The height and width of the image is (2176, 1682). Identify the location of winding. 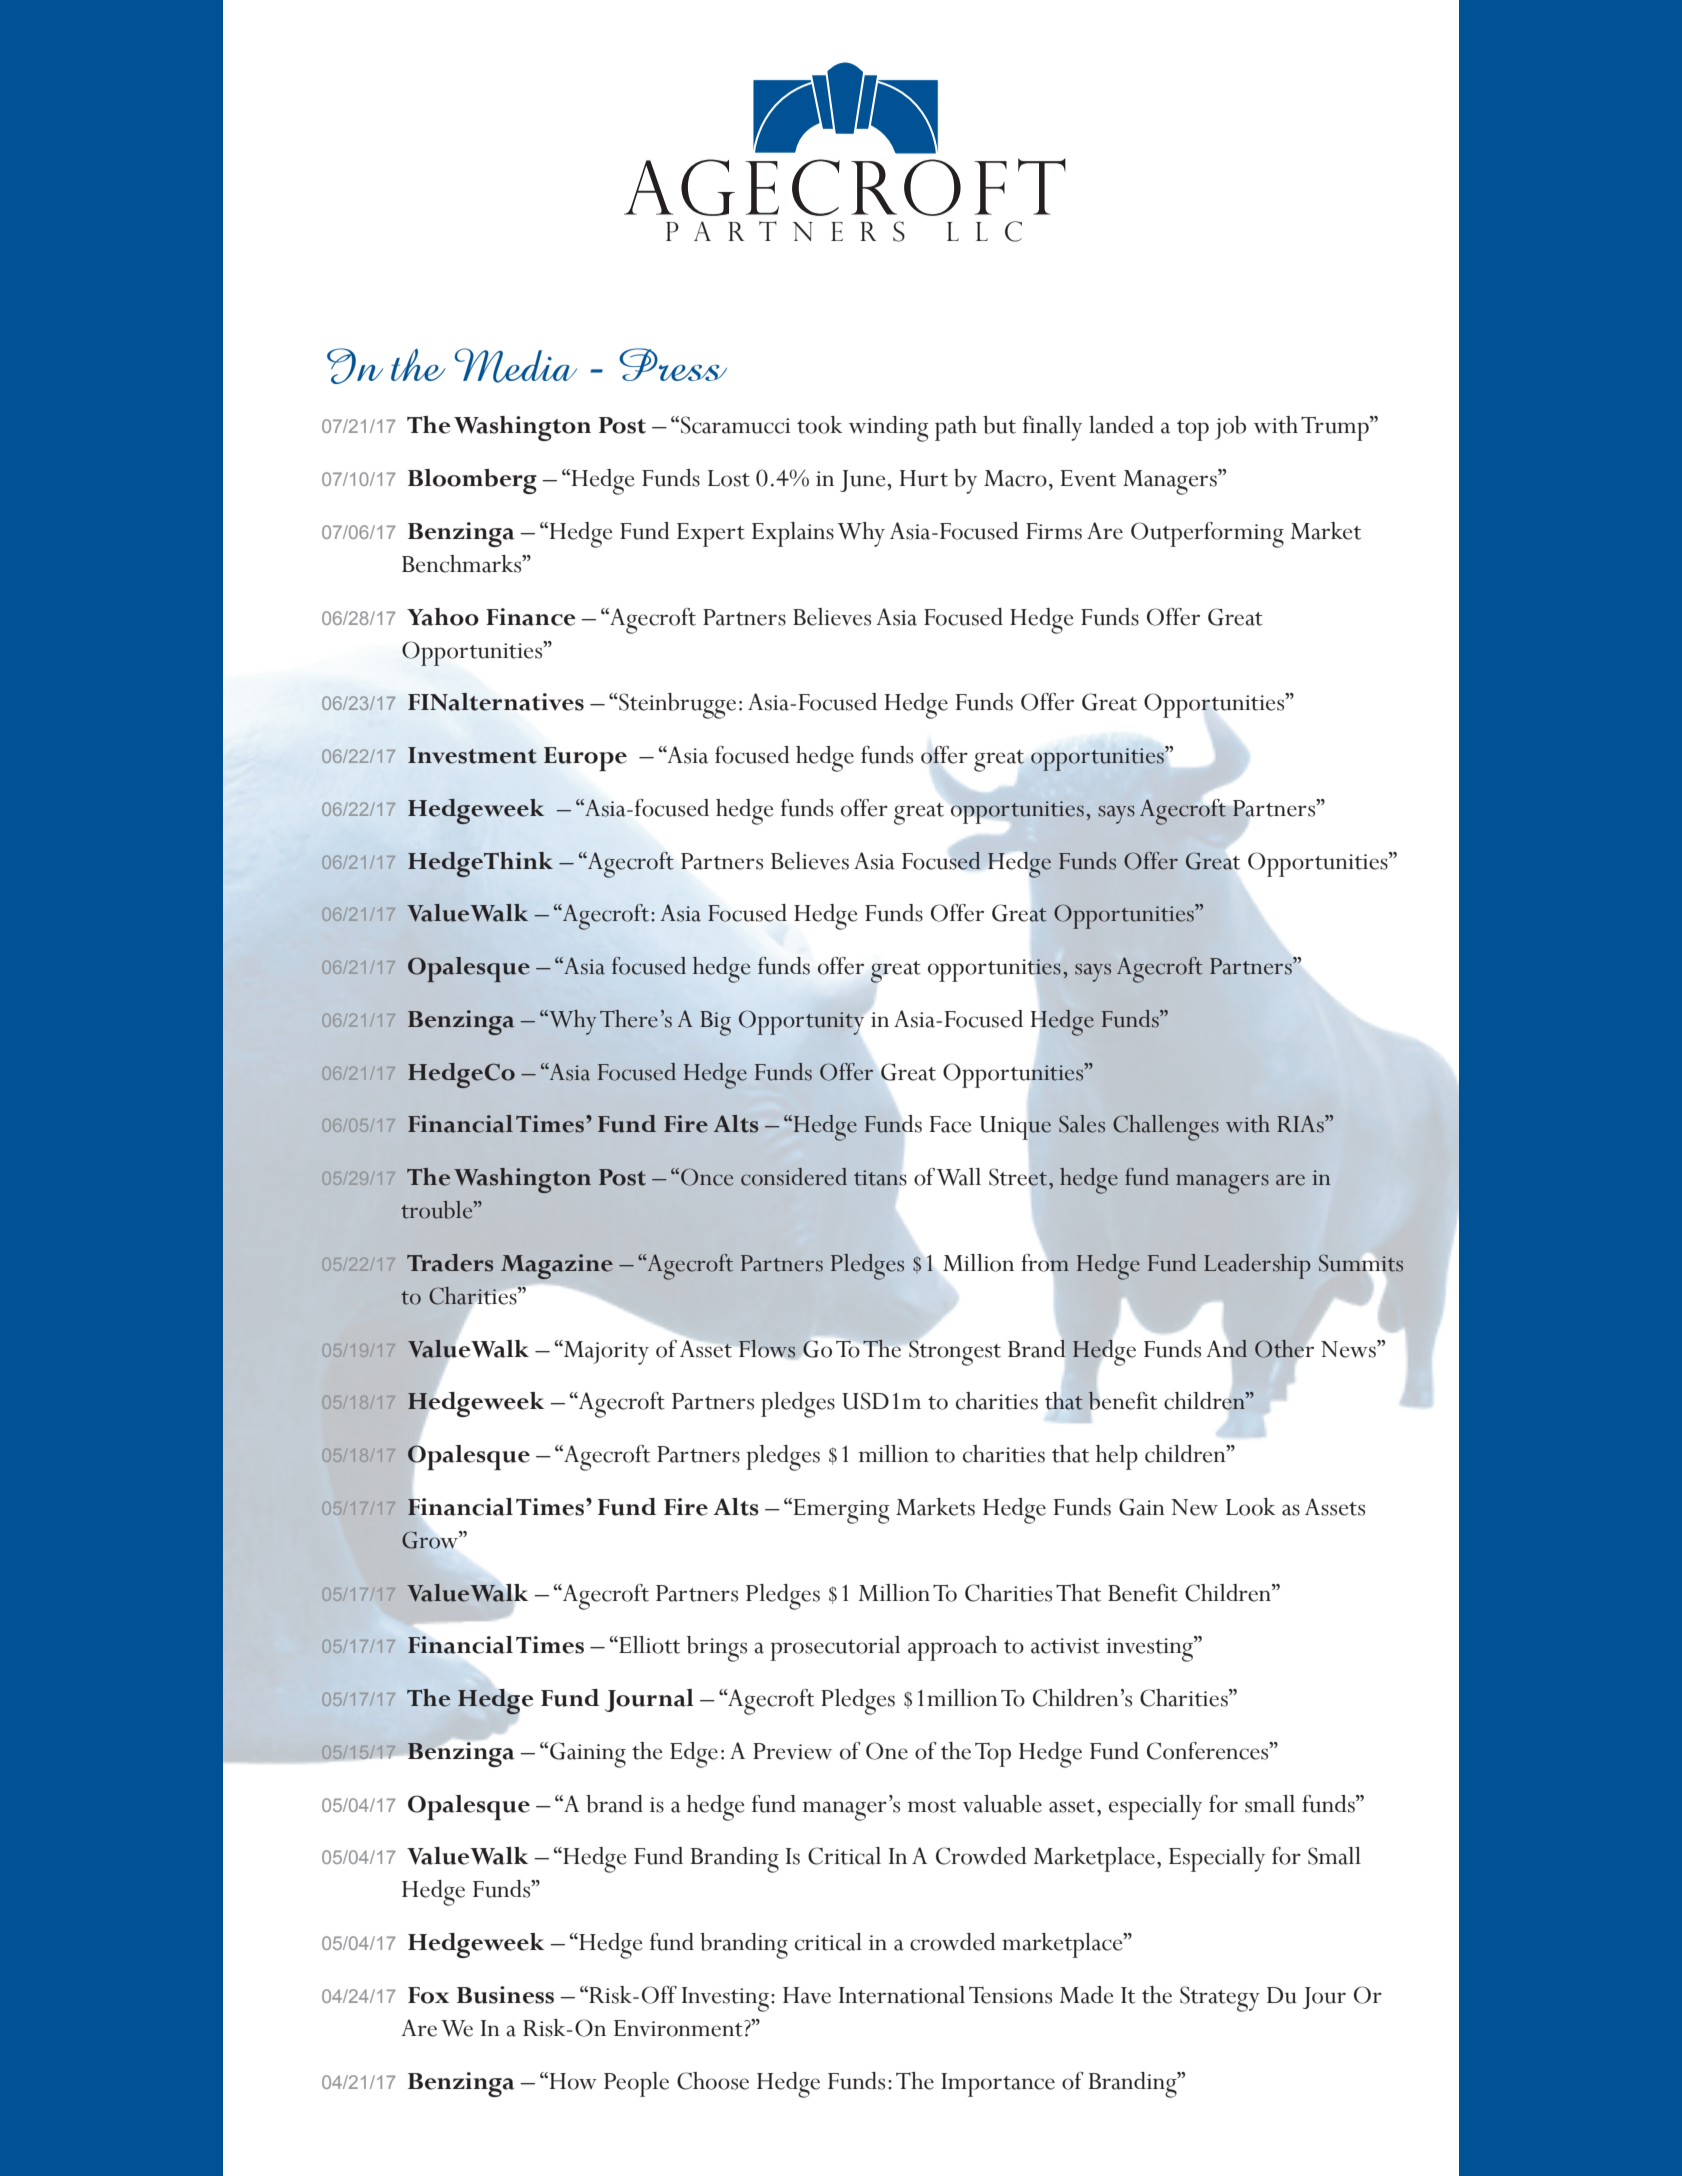
(888, 429).
